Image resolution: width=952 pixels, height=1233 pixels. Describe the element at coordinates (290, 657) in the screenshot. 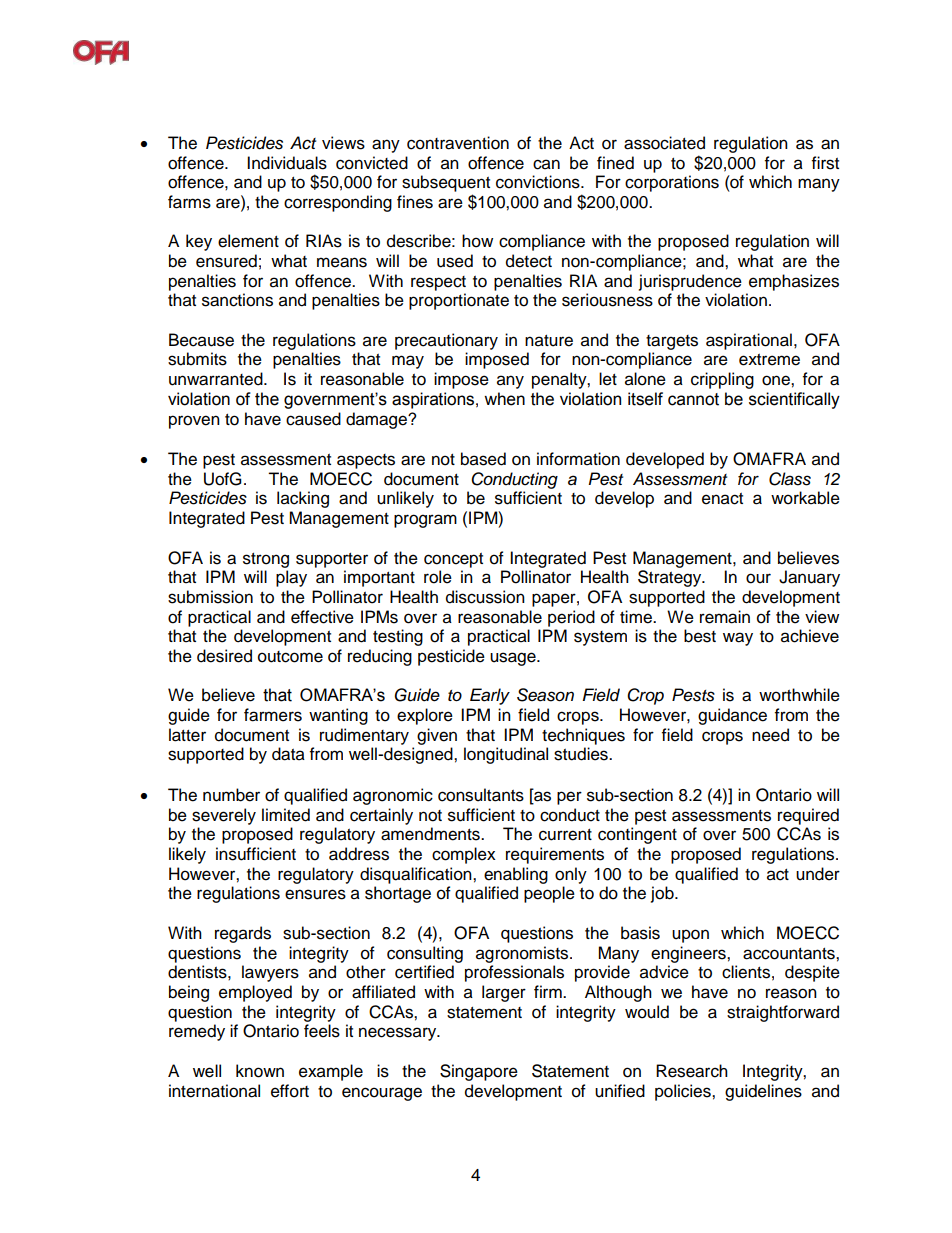

I see `outcome` at that location.
